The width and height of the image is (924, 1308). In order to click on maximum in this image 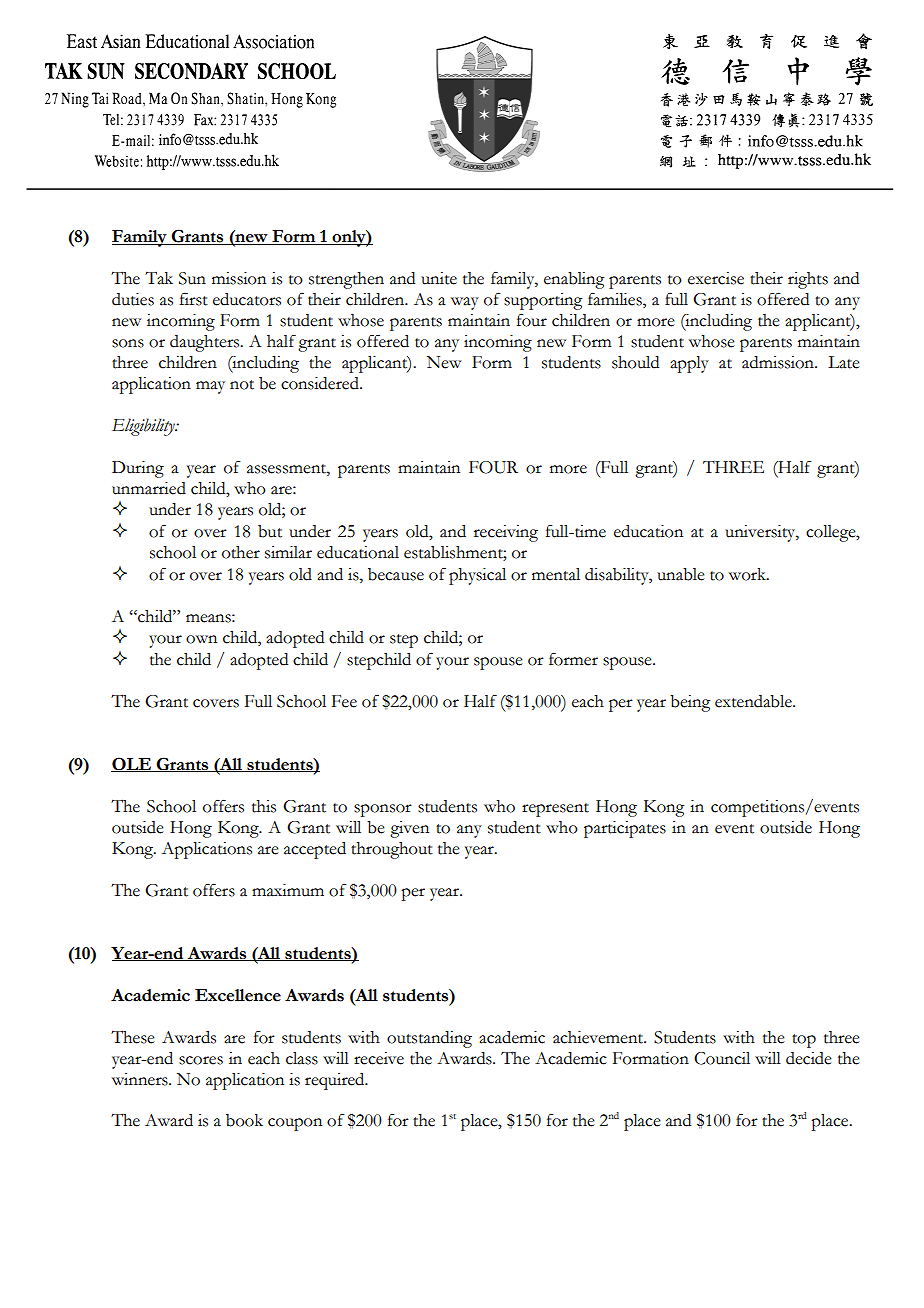, I will do `click(288, 890)`.
